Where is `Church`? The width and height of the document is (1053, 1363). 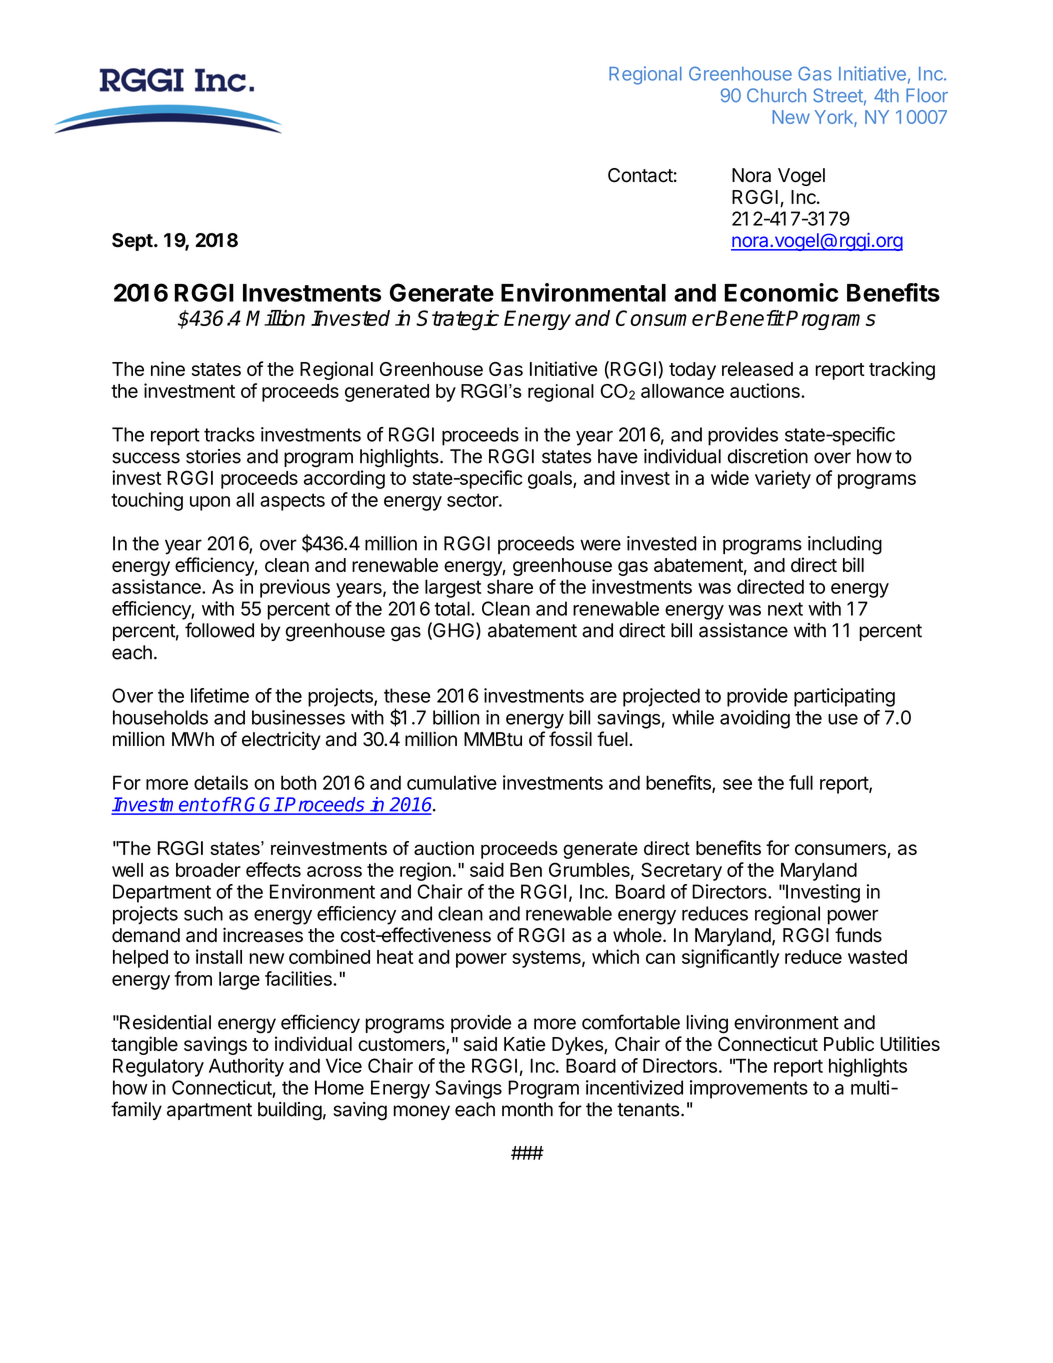
Church is located at coordinates (776, 95).
